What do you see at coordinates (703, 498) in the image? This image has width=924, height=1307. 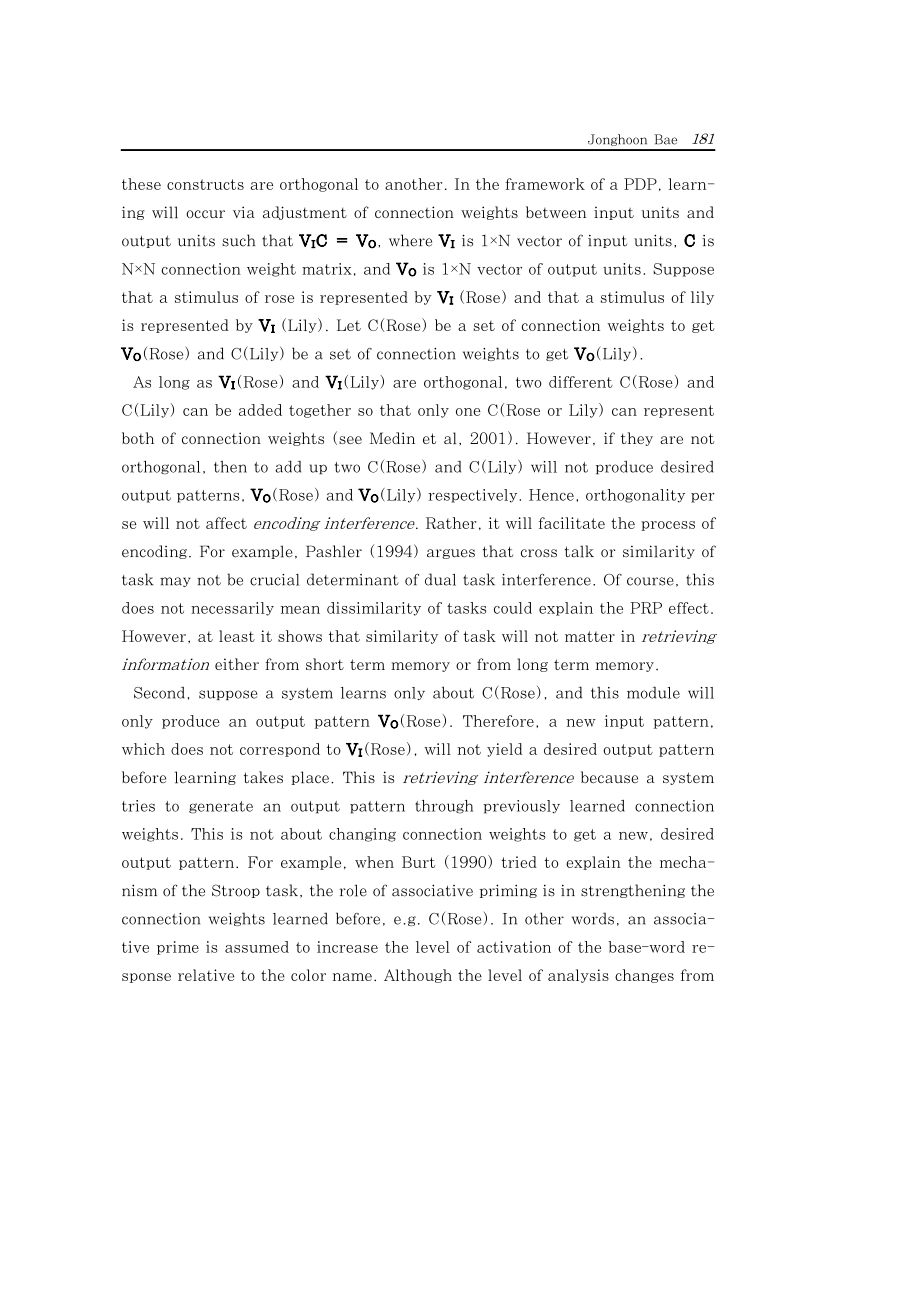 I see `per` at bounding box center [703, 498].
